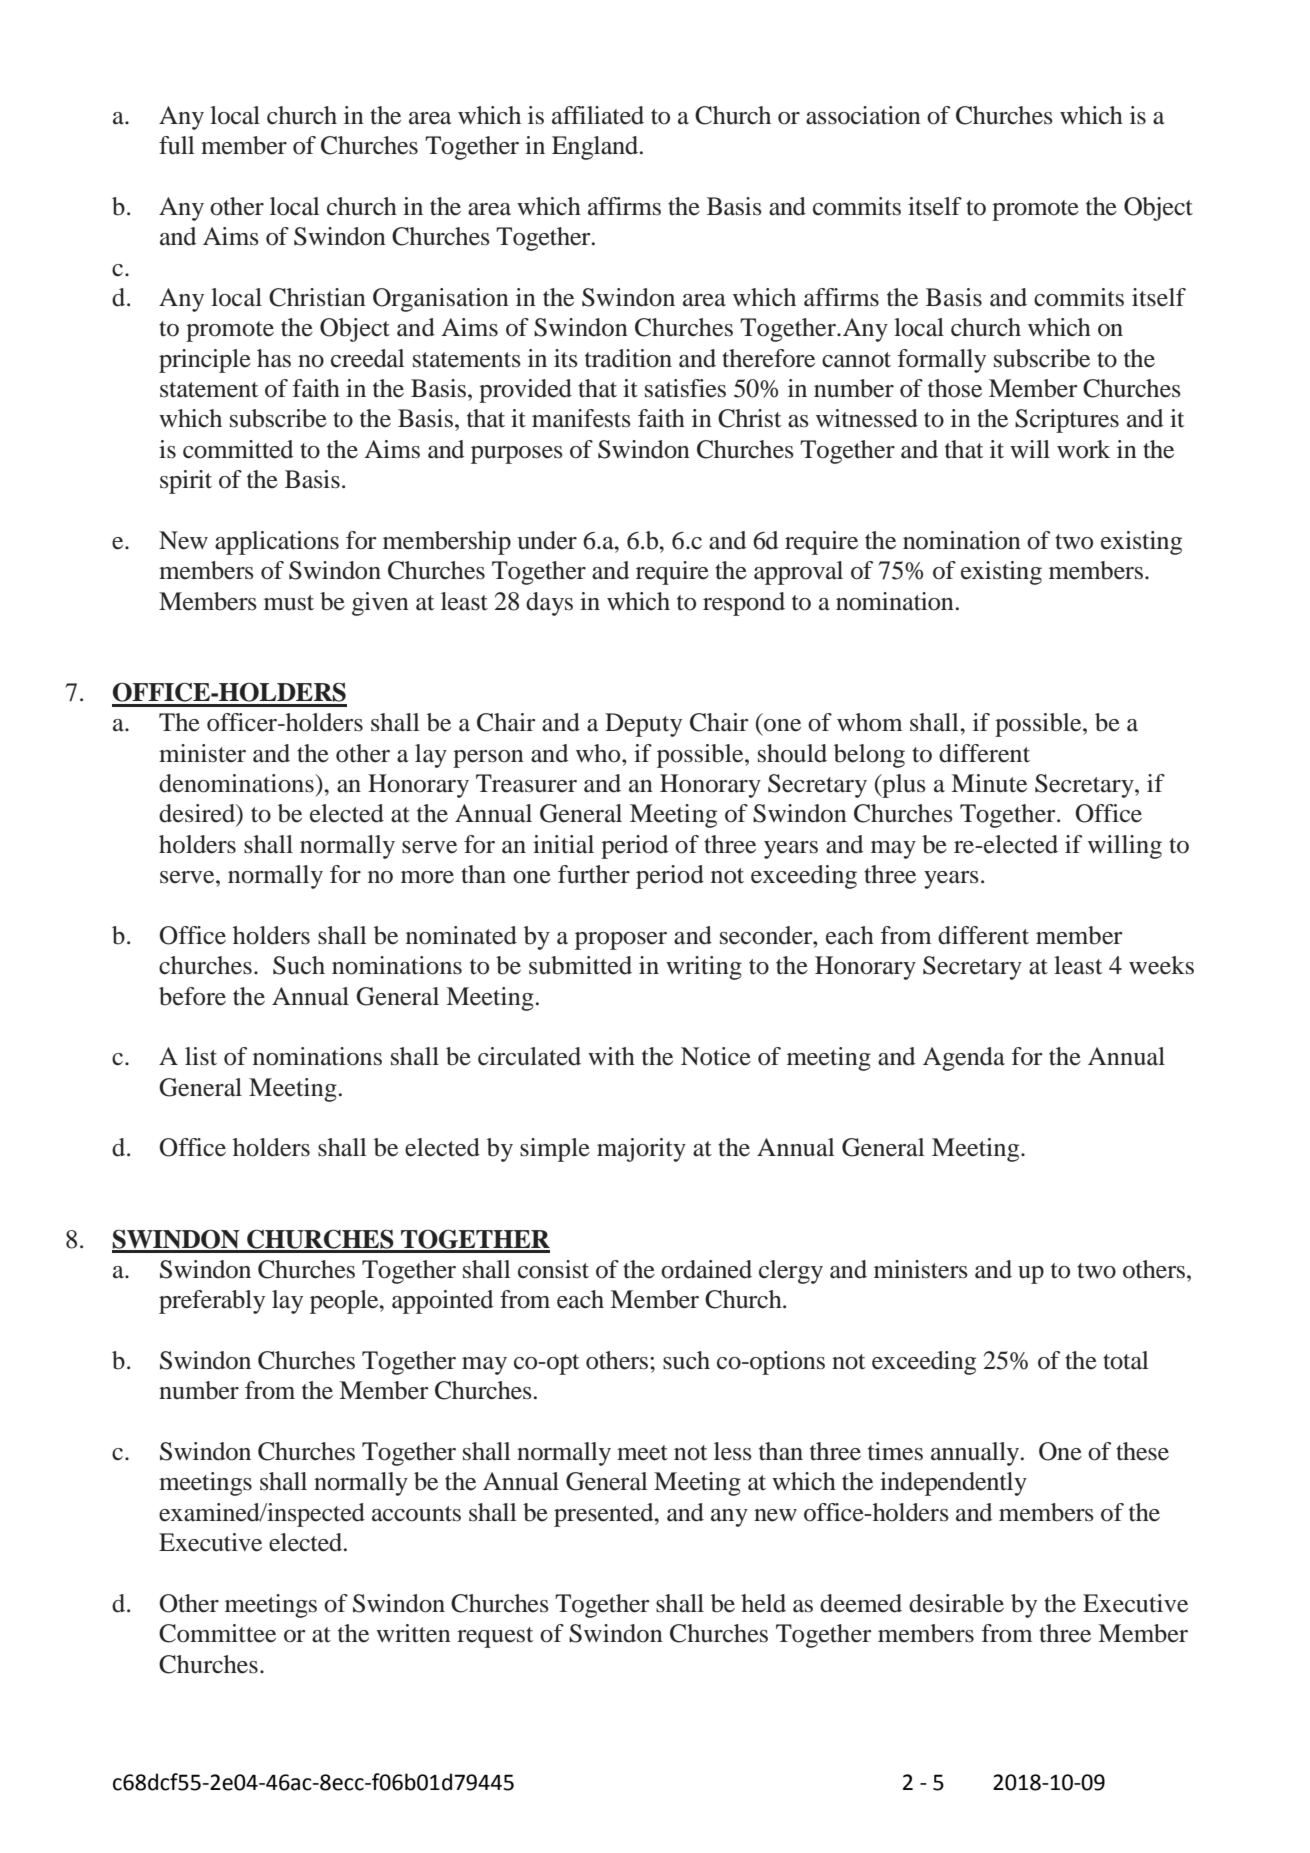 The image size is (1310, 1853). Describe the element at coordinates (177, 145) in the page. I see `full` at that location.
